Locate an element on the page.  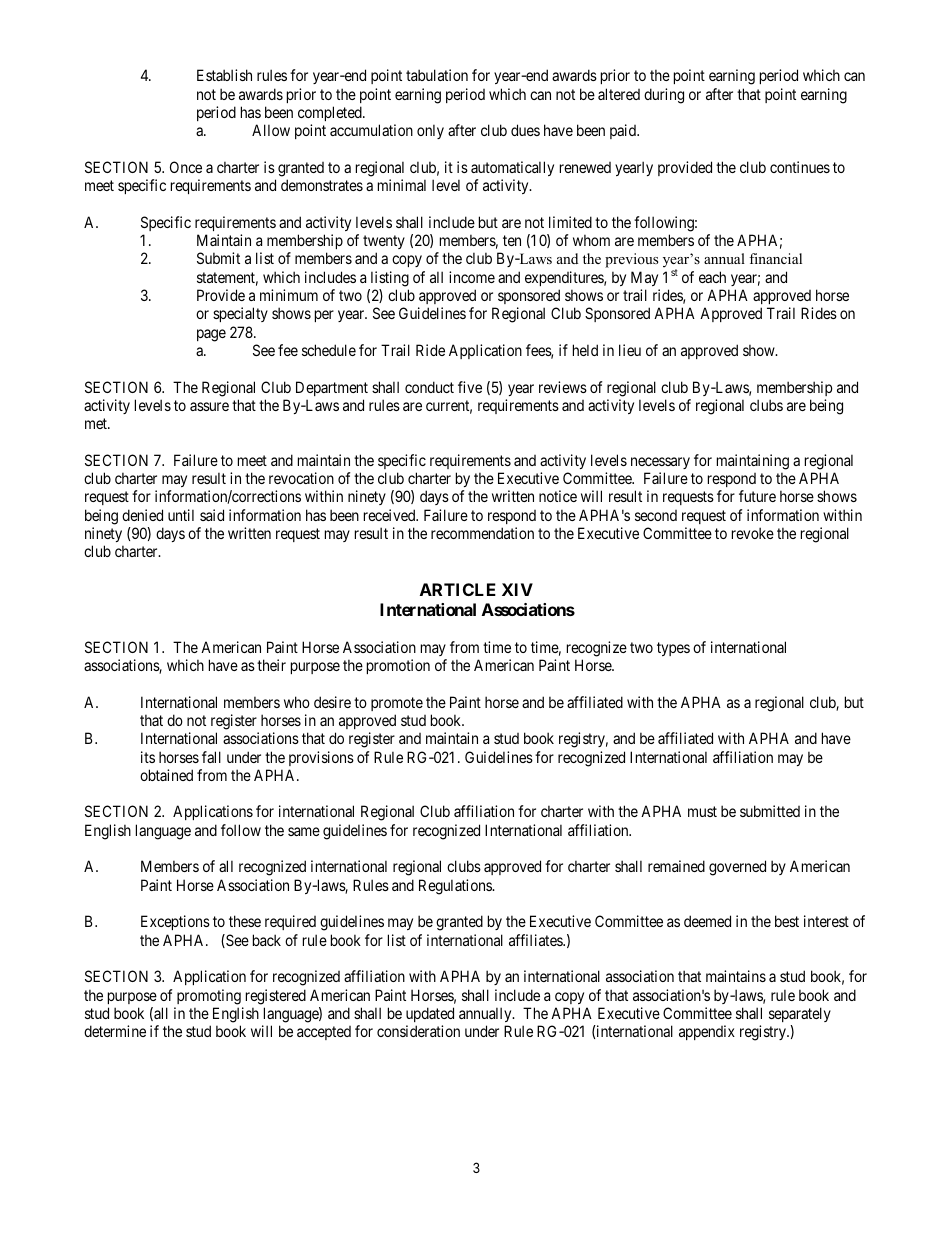
promoting is located at coordinates (209, 997).
